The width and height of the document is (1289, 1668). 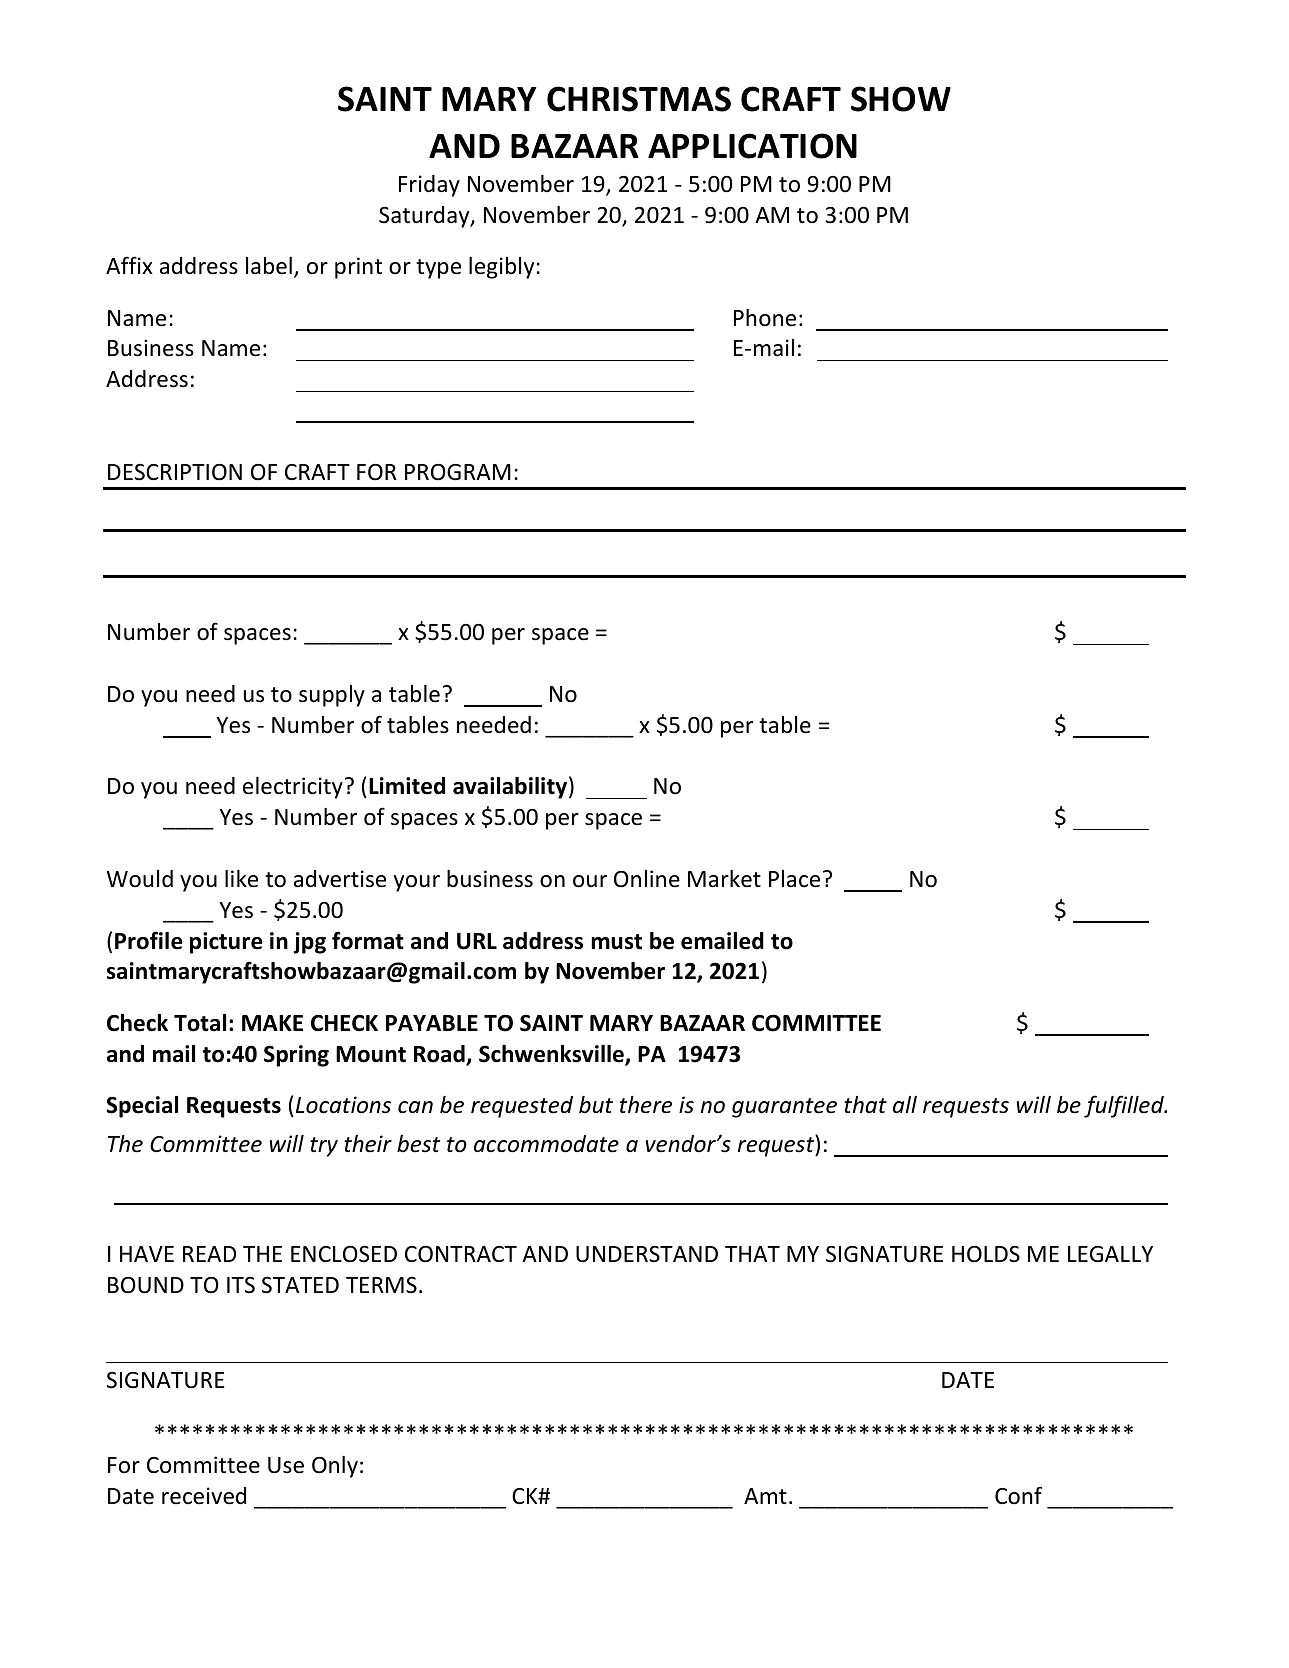 I want to click on Place, so click(x=794, y=879).
